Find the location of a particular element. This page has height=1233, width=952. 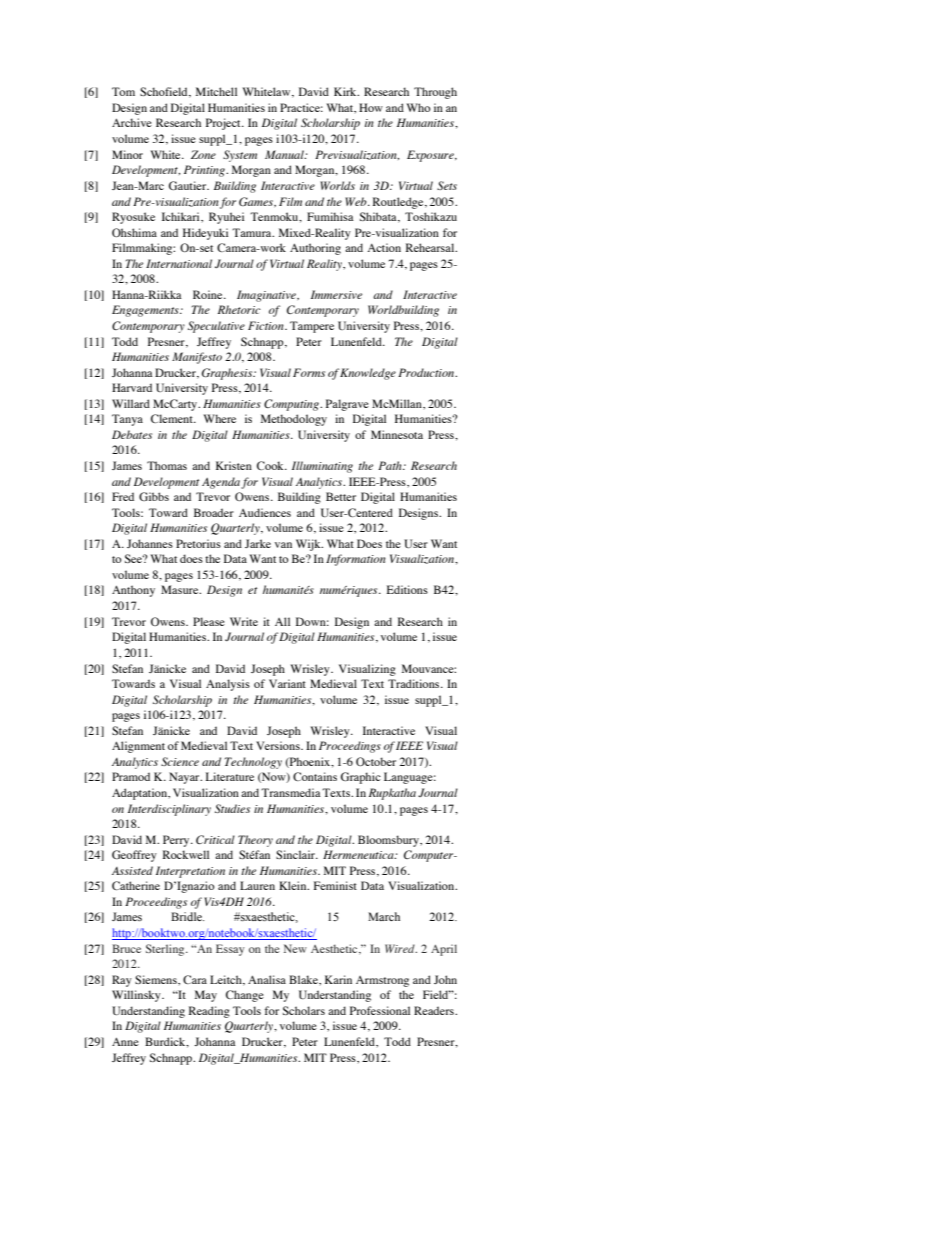

Who is located at coordinates (419, 107).
